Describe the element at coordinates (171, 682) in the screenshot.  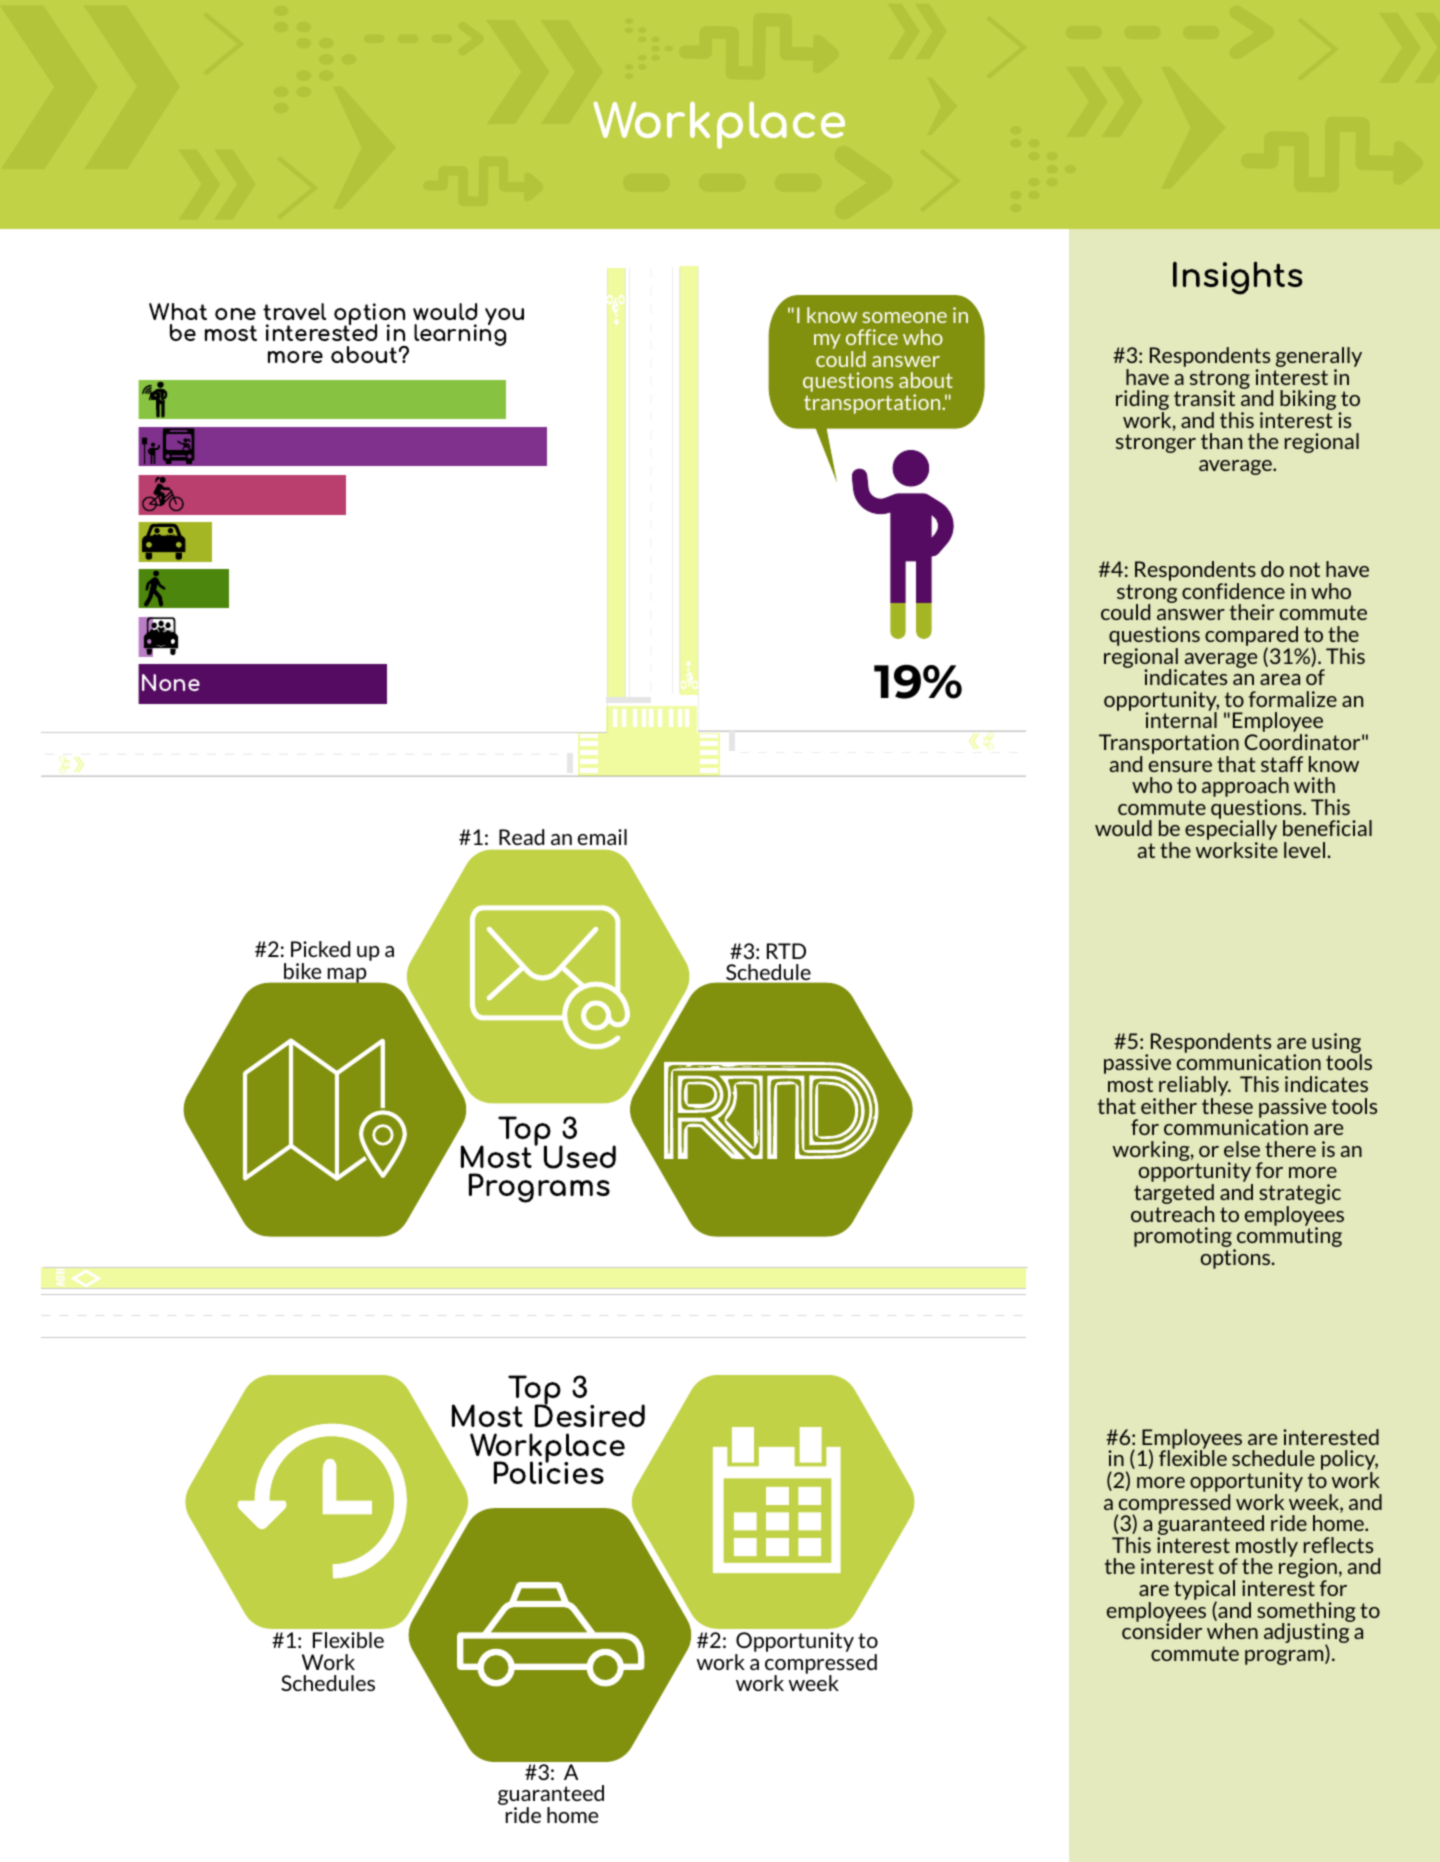
I see `None` at that location.
